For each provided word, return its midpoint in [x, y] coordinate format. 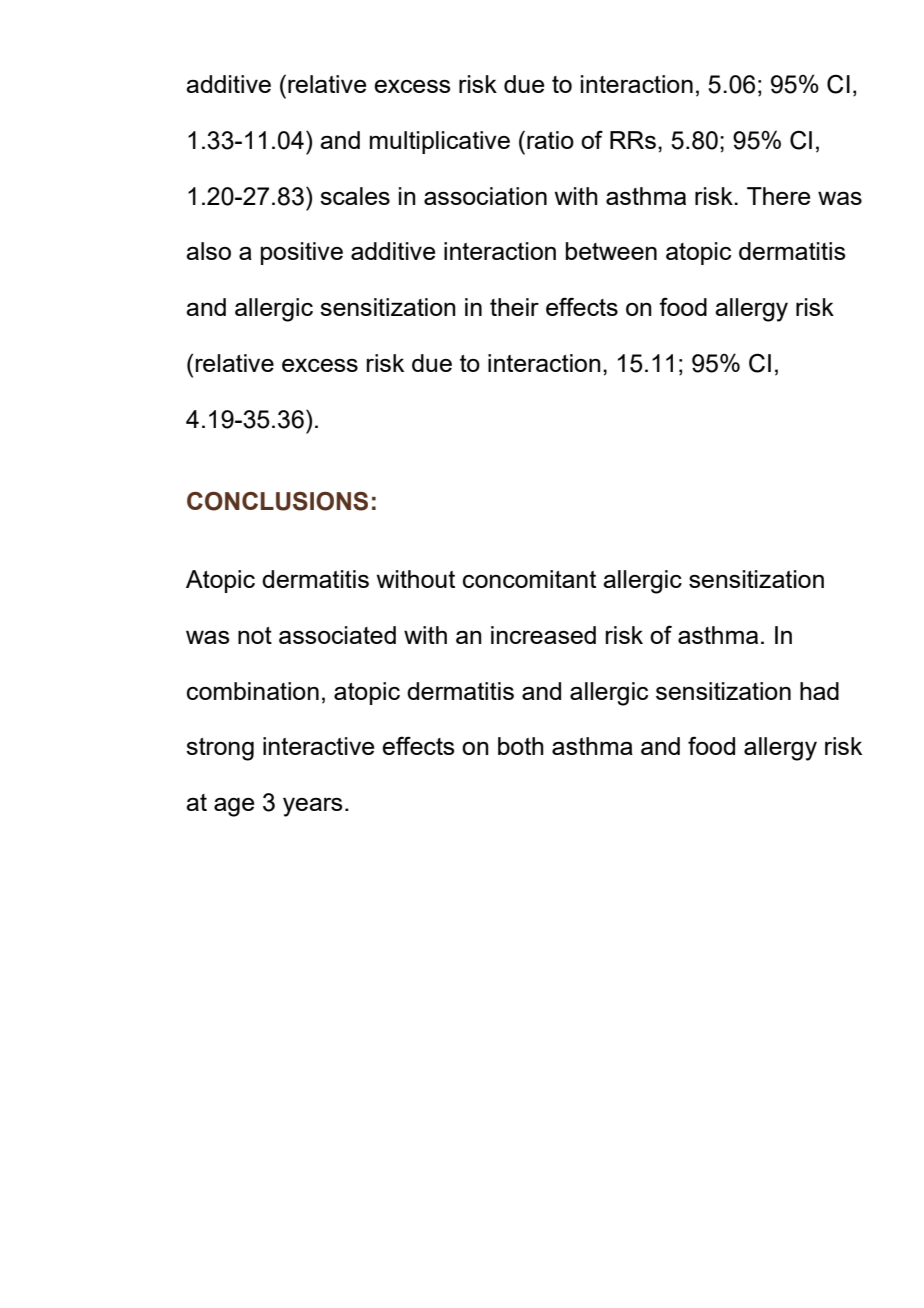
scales [355, 196]
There [778, 196]
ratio [550, 140]
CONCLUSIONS [277, 501]
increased [543, 635]
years [312, 807]
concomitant [529, 579]
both [521, 746]
